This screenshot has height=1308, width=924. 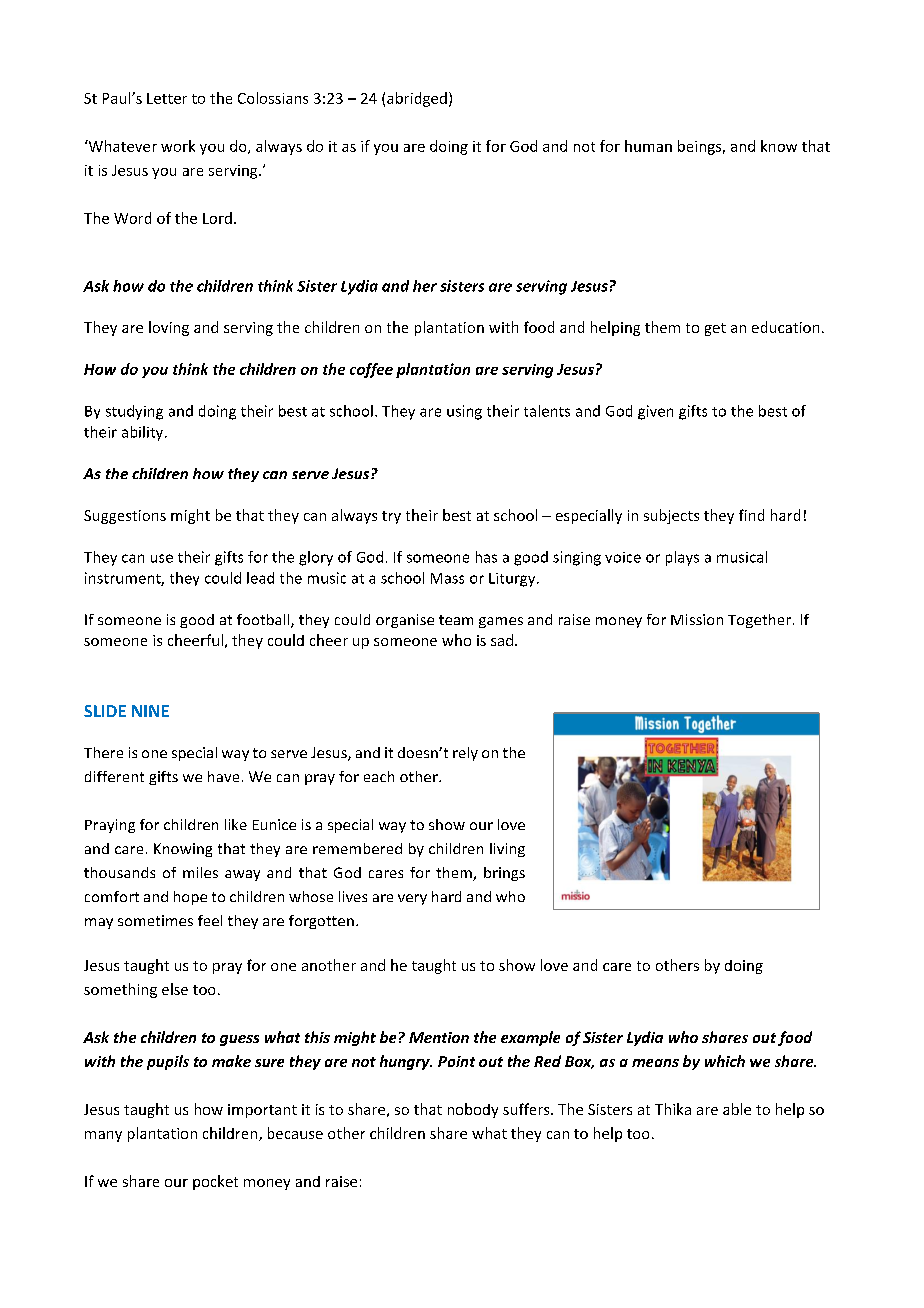 What do you see at coordinates (465, 754) in the screenshot?
I see `rely` at bounding box center [465, 754].
